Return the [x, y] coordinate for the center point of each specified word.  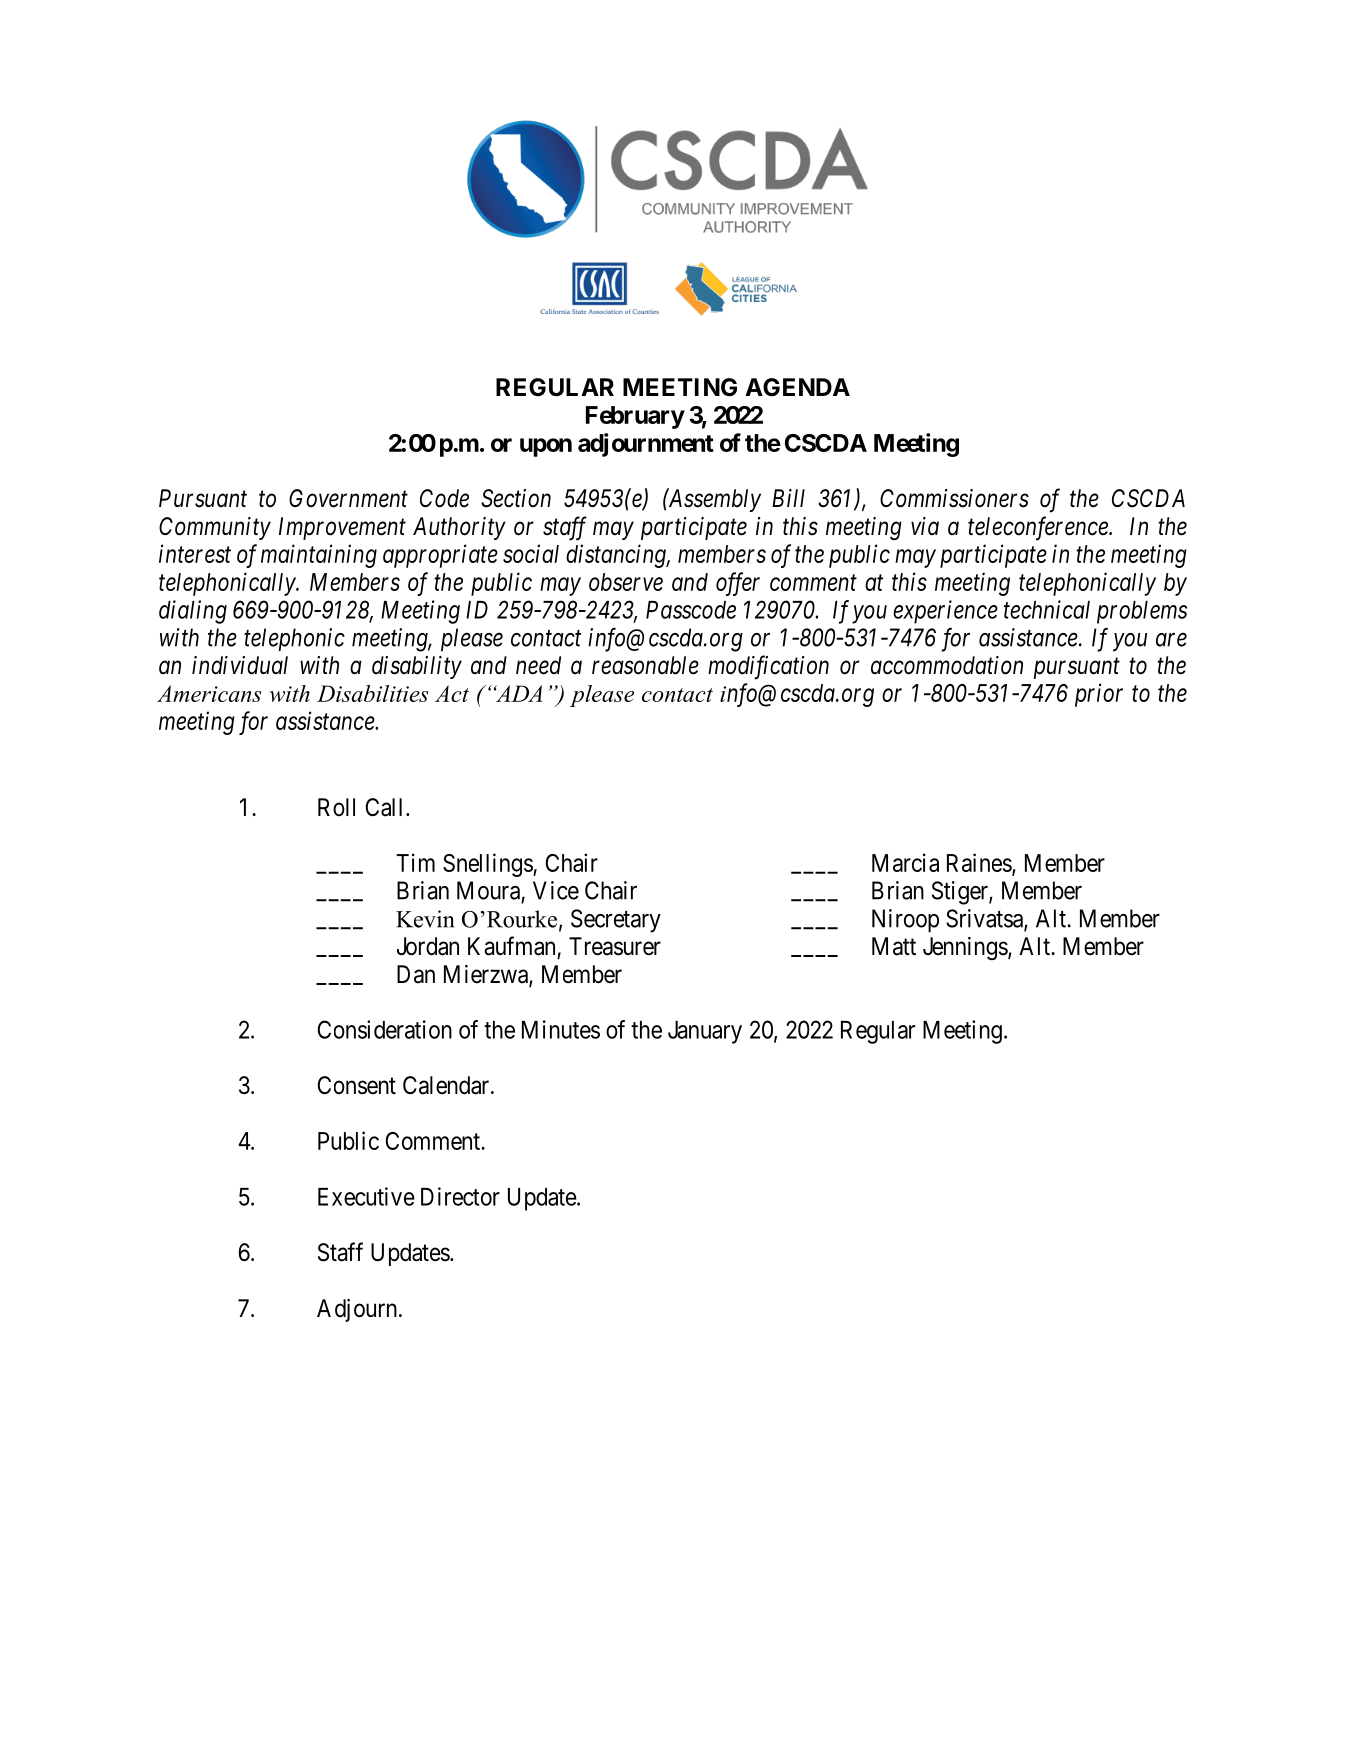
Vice [556, 890]
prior [1099, 695]
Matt [894, 946]
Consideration [384, 1029]
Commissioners [954, 498]
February [635, 417]
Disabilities [373, 693]
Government [348, 498]
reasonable [645, 665]
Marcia [905, 862]
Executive [366, 1196]
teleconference [1039, 528]
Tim [415, 862]
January [705, 1032]
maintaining [319, 556]
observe [626, 582]
